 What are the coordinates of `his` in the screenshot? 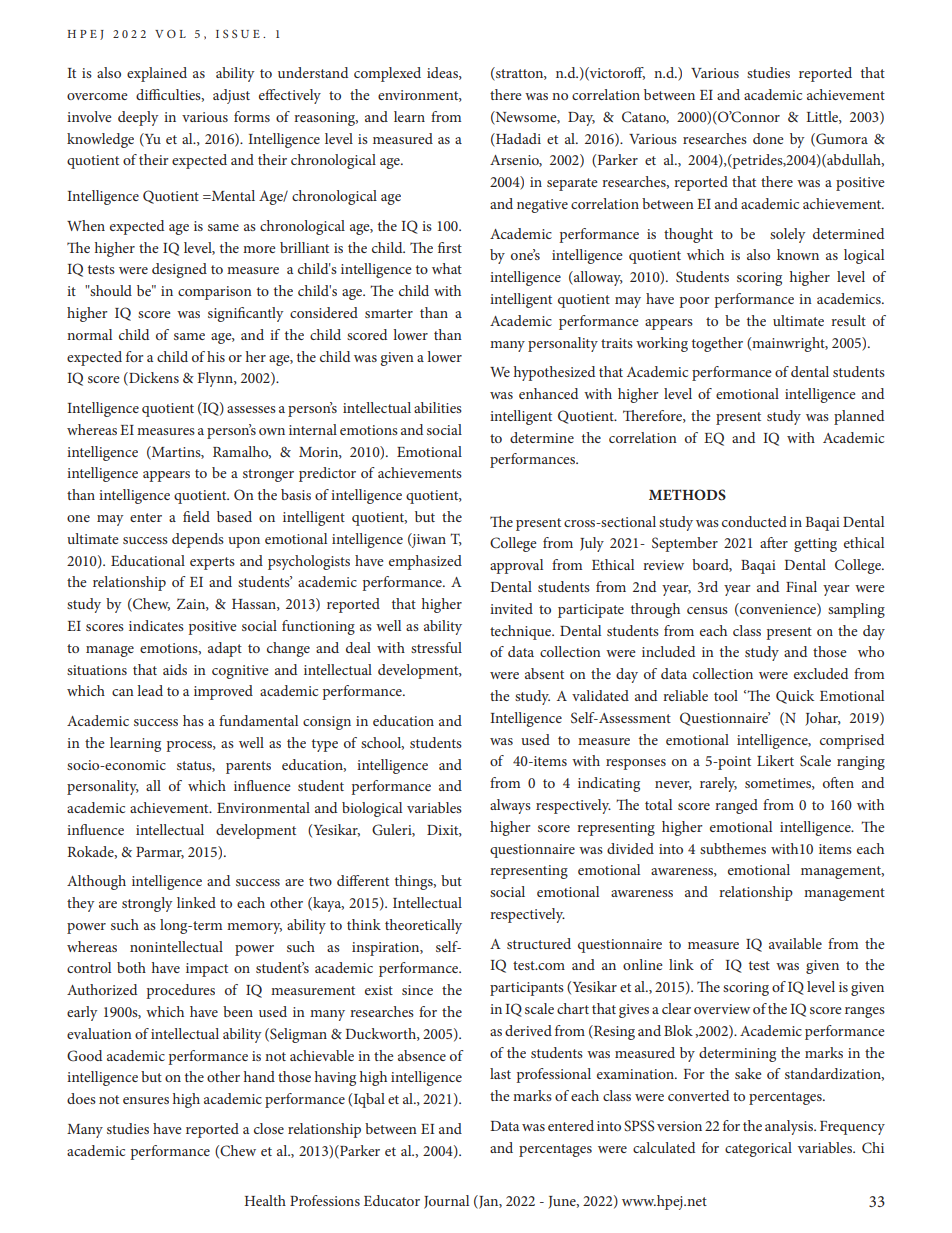 It's located at (216, 356).
